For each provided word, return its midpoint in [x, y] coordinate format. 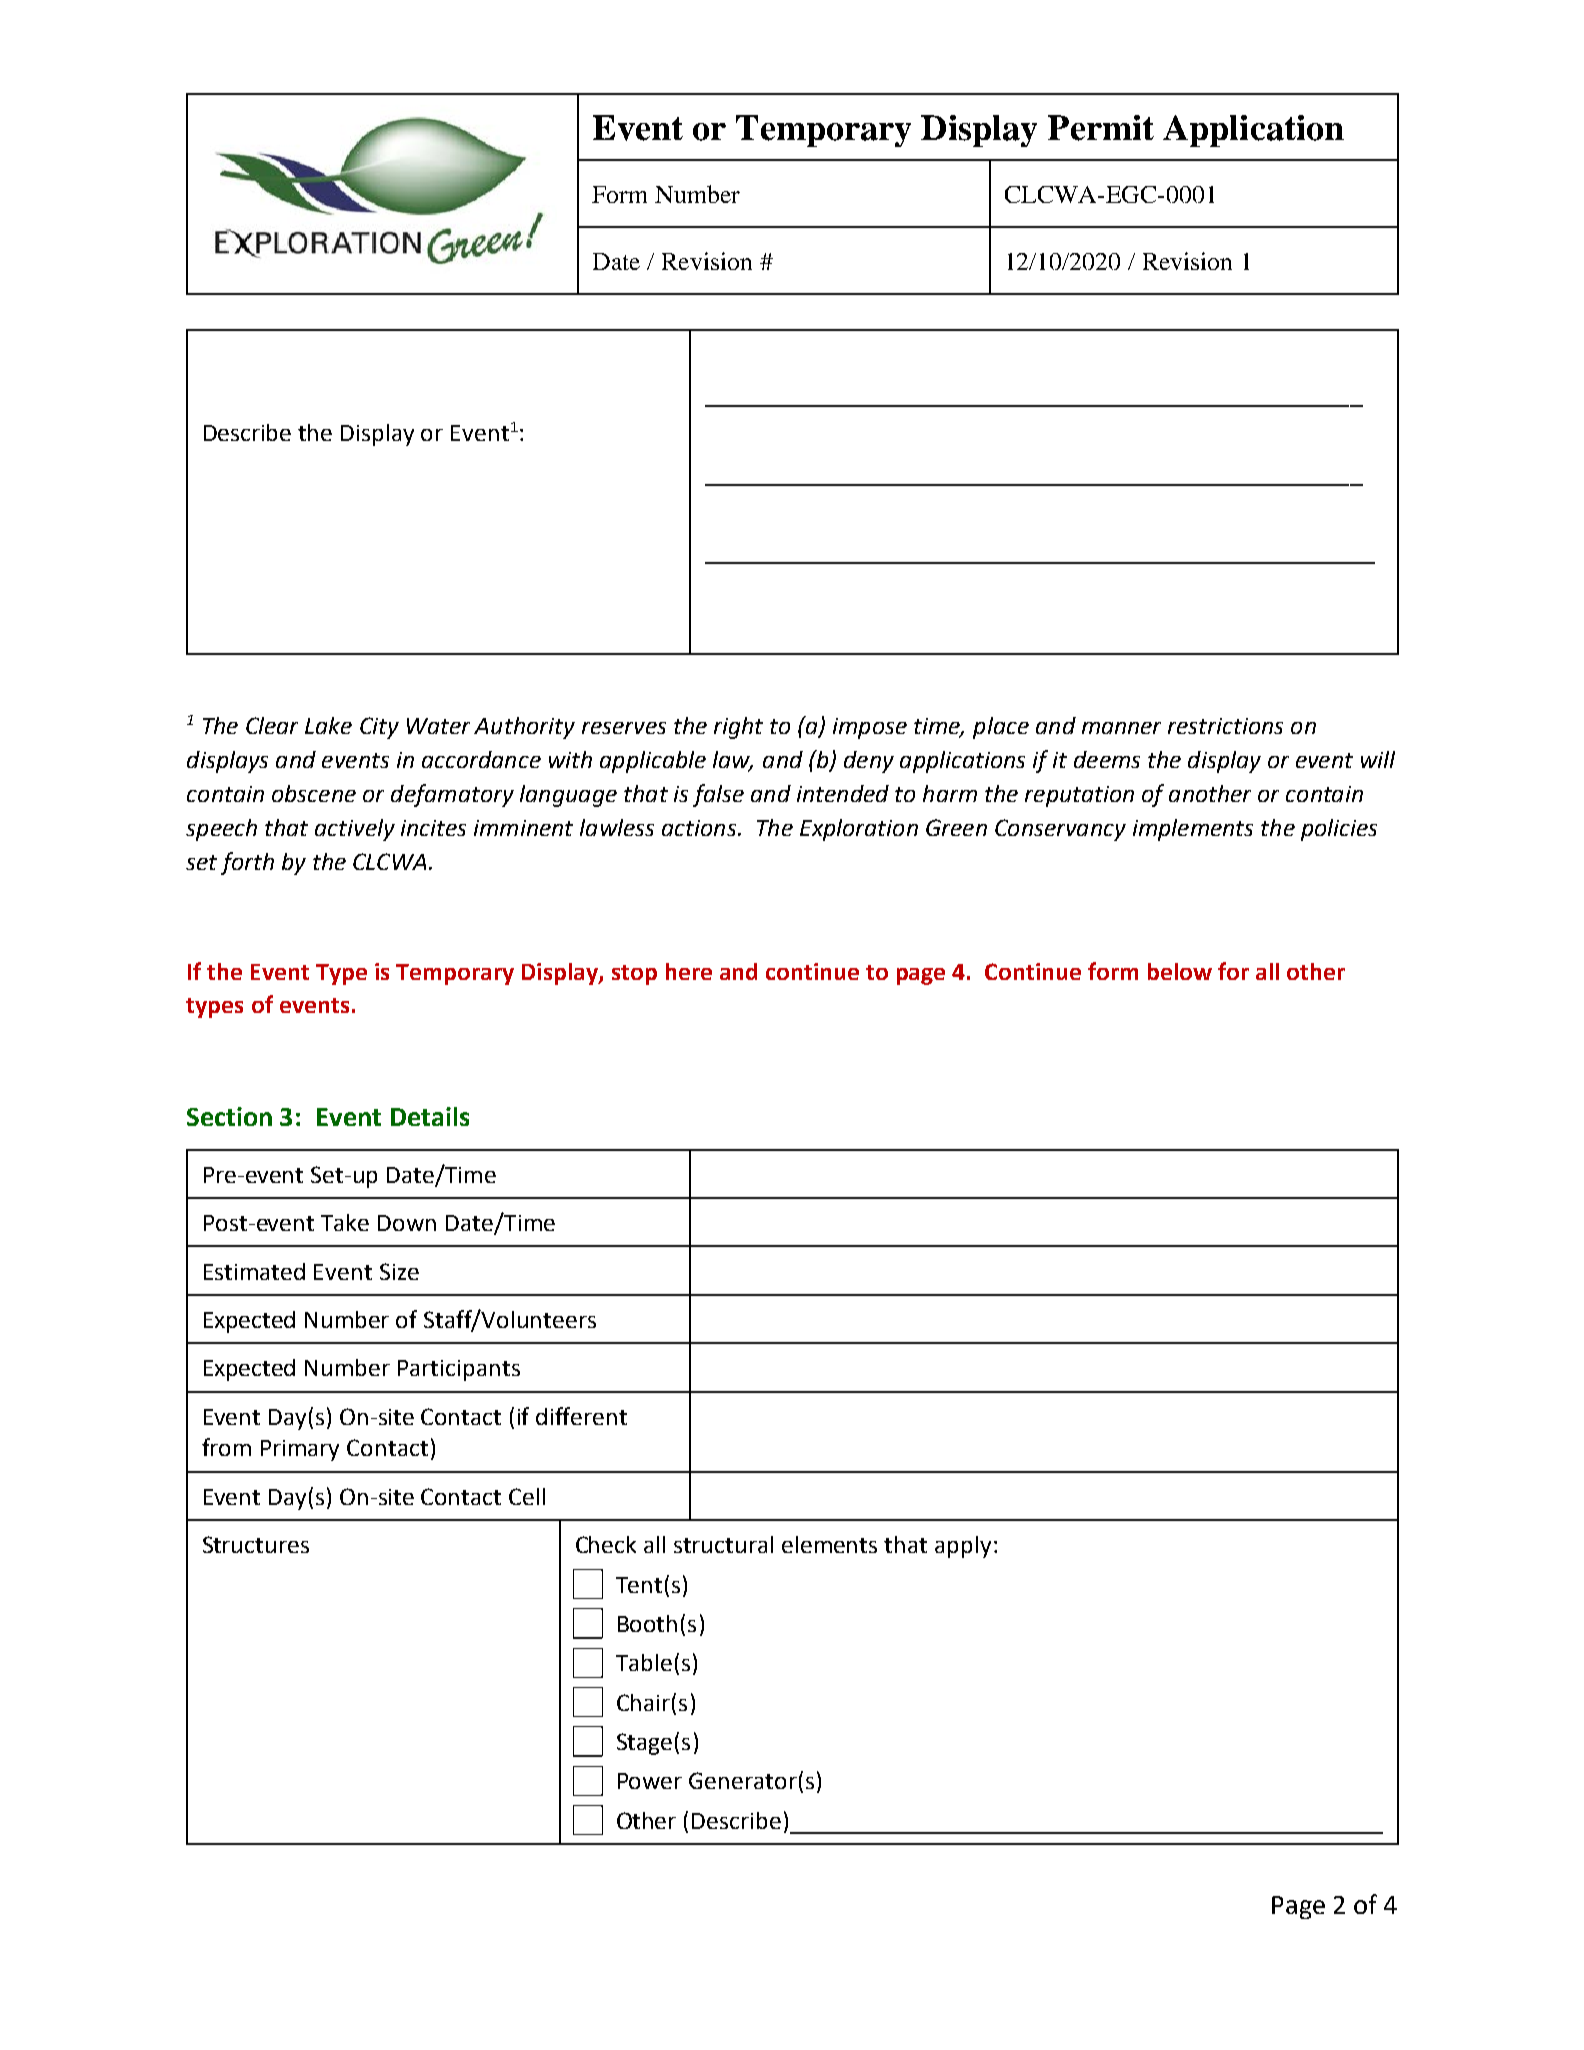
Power [650, 1781]
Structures [256, 1544]
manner [1121, 728]
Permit [1101, 128]
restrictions [1225, 726]
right [738, 728]
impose [870, 728]
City [379, 728]
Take [345, 1222]
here [689, 971]
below [1180, 971]
